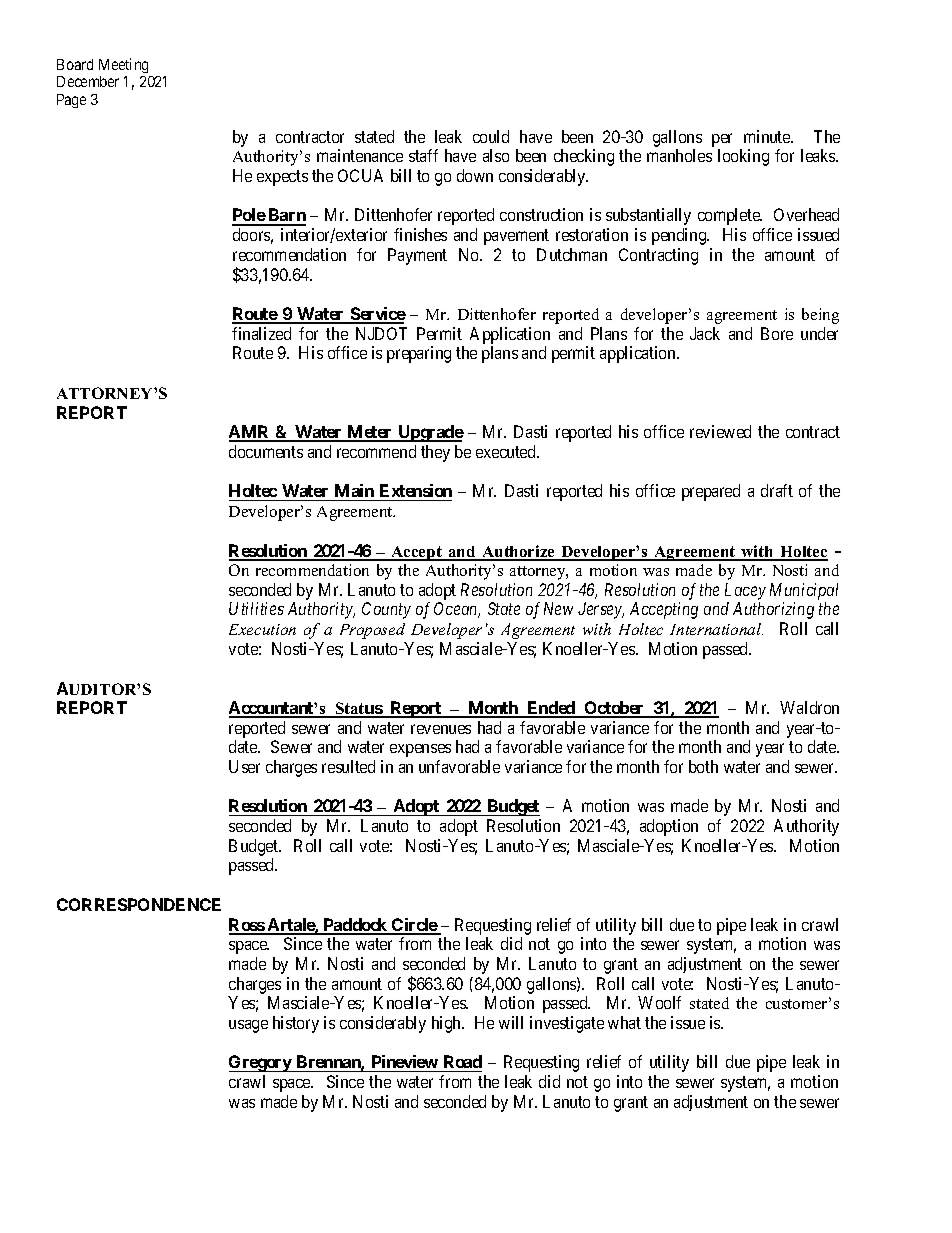 The image size is (952, 1233). I want to click on preparing, so click(419, 354).
